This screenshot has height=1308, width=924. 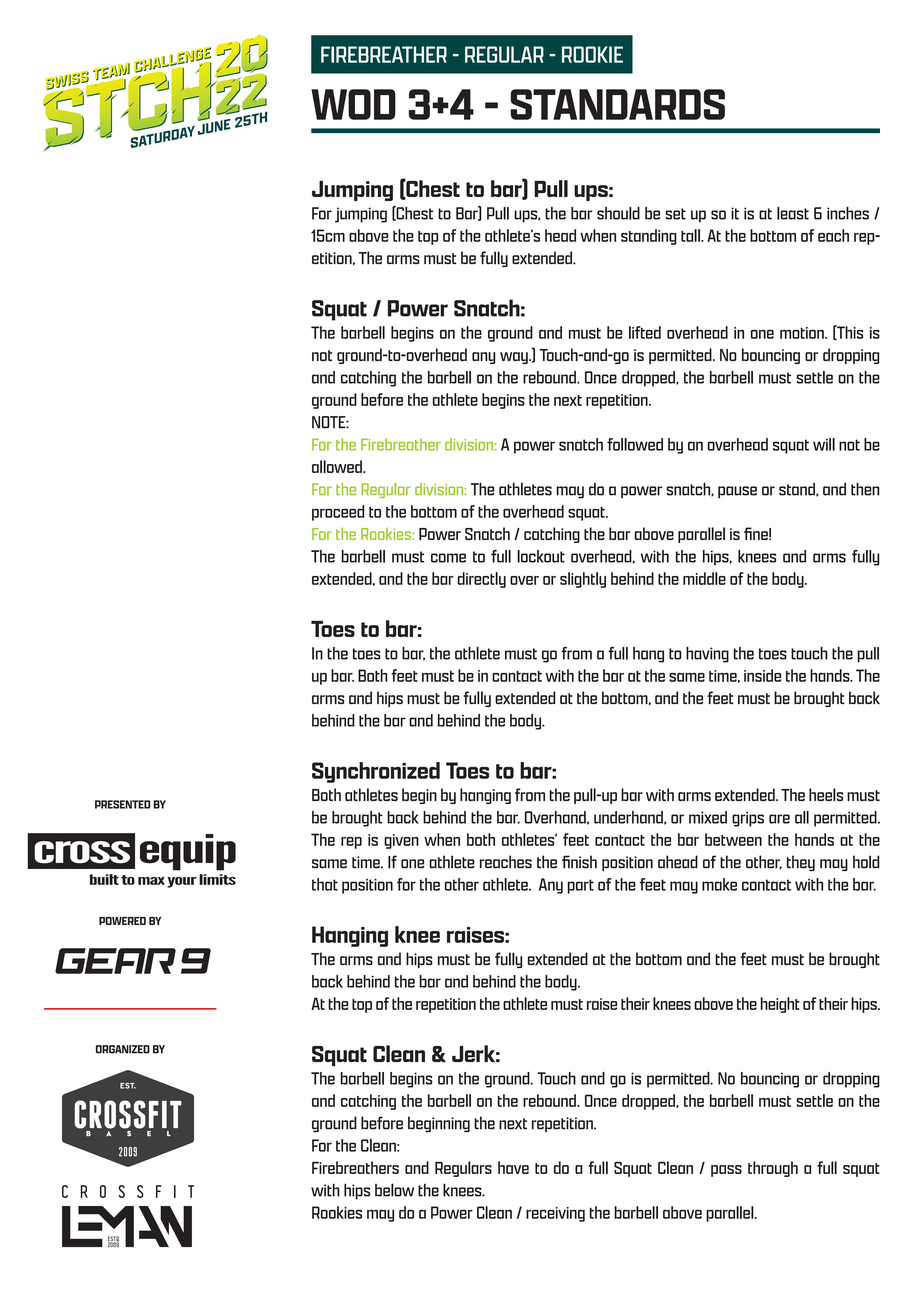 What do you see at coordinates (579, 862) in the screenshot?
I see `finish` at bounding box center [579, 862].
